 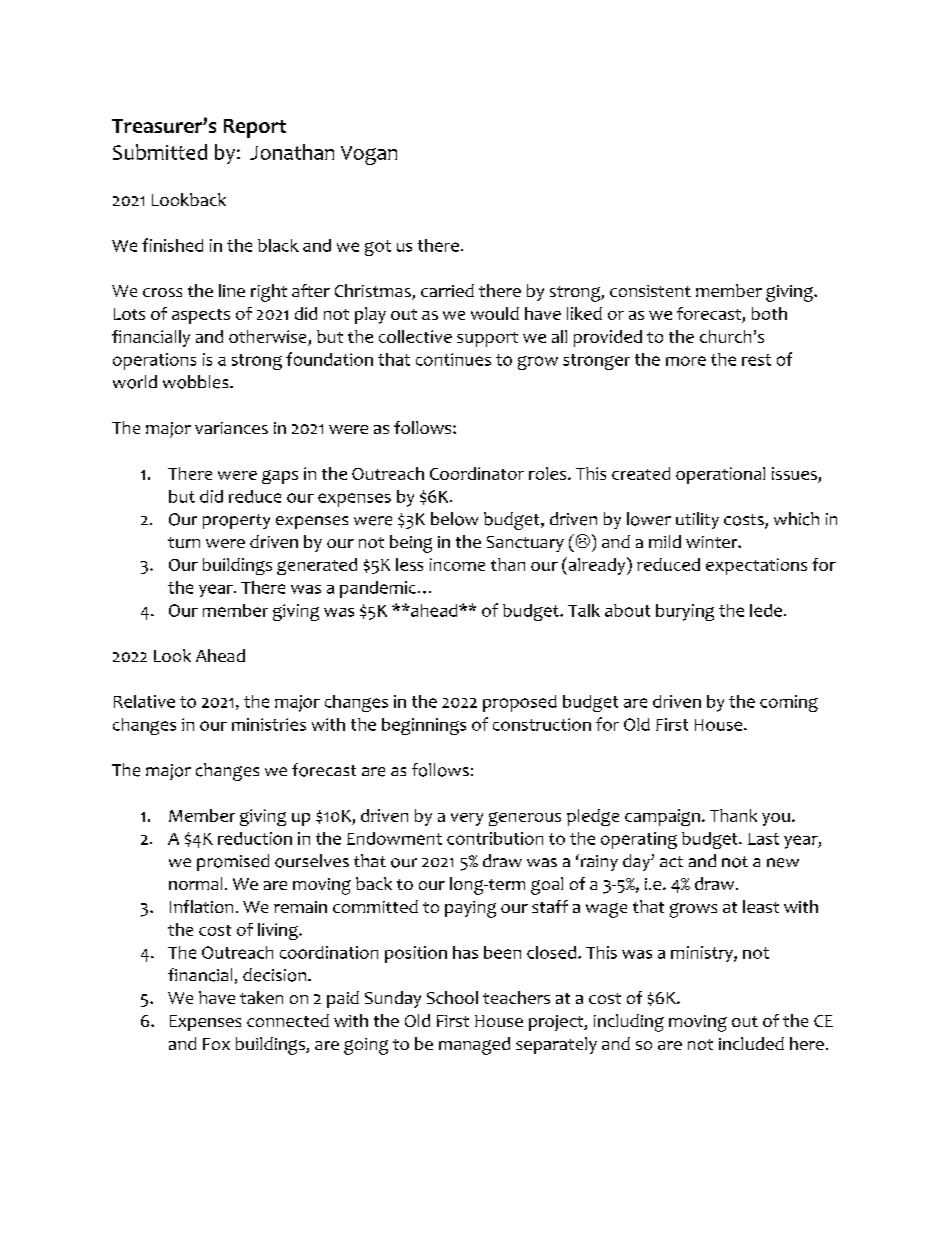 What do you see at coordinates (216, 1044) in the screenshot?
I see `Fox` at bounding box center [216, 1044].
